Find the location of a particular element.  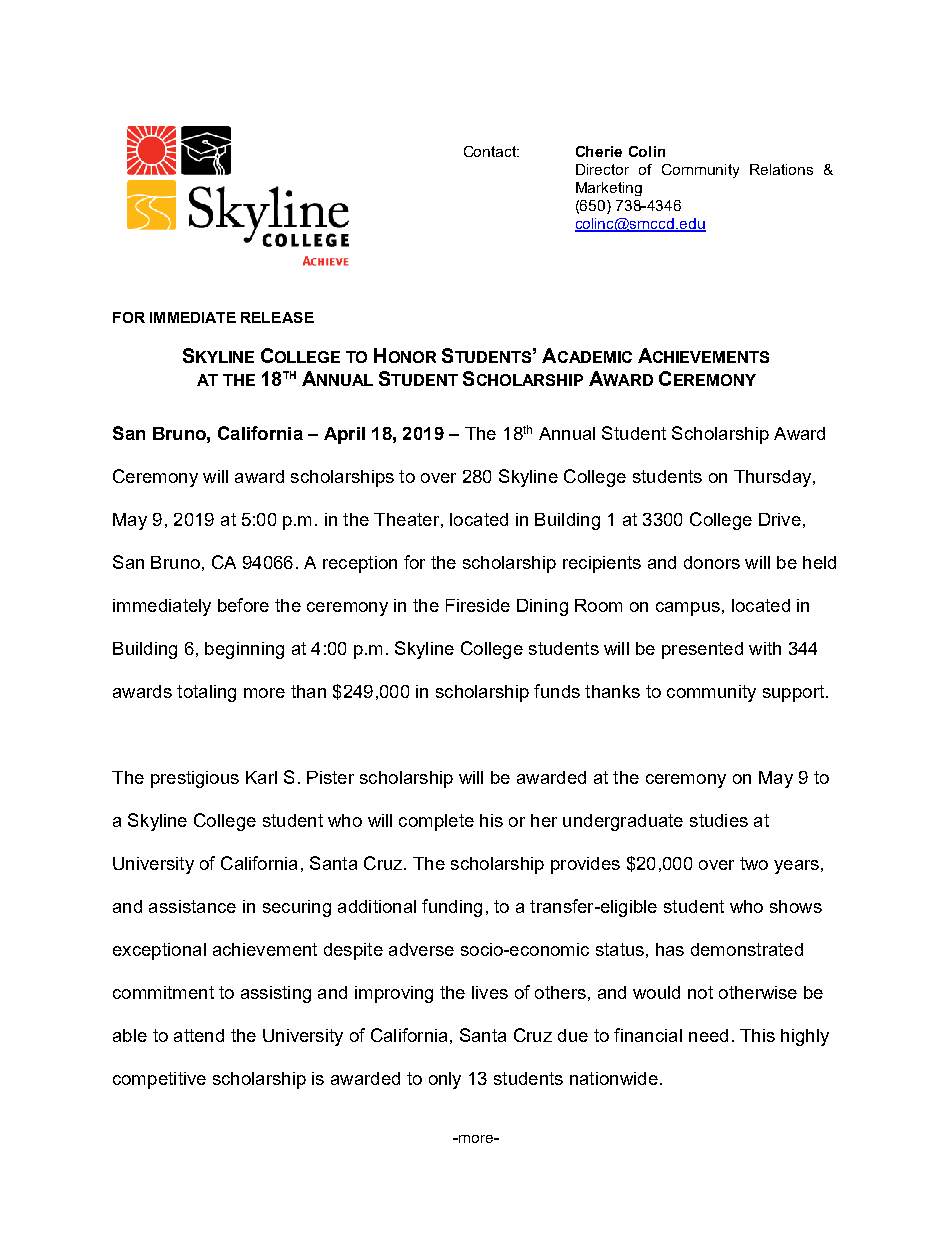

before is located at coordinates (243, 605).
